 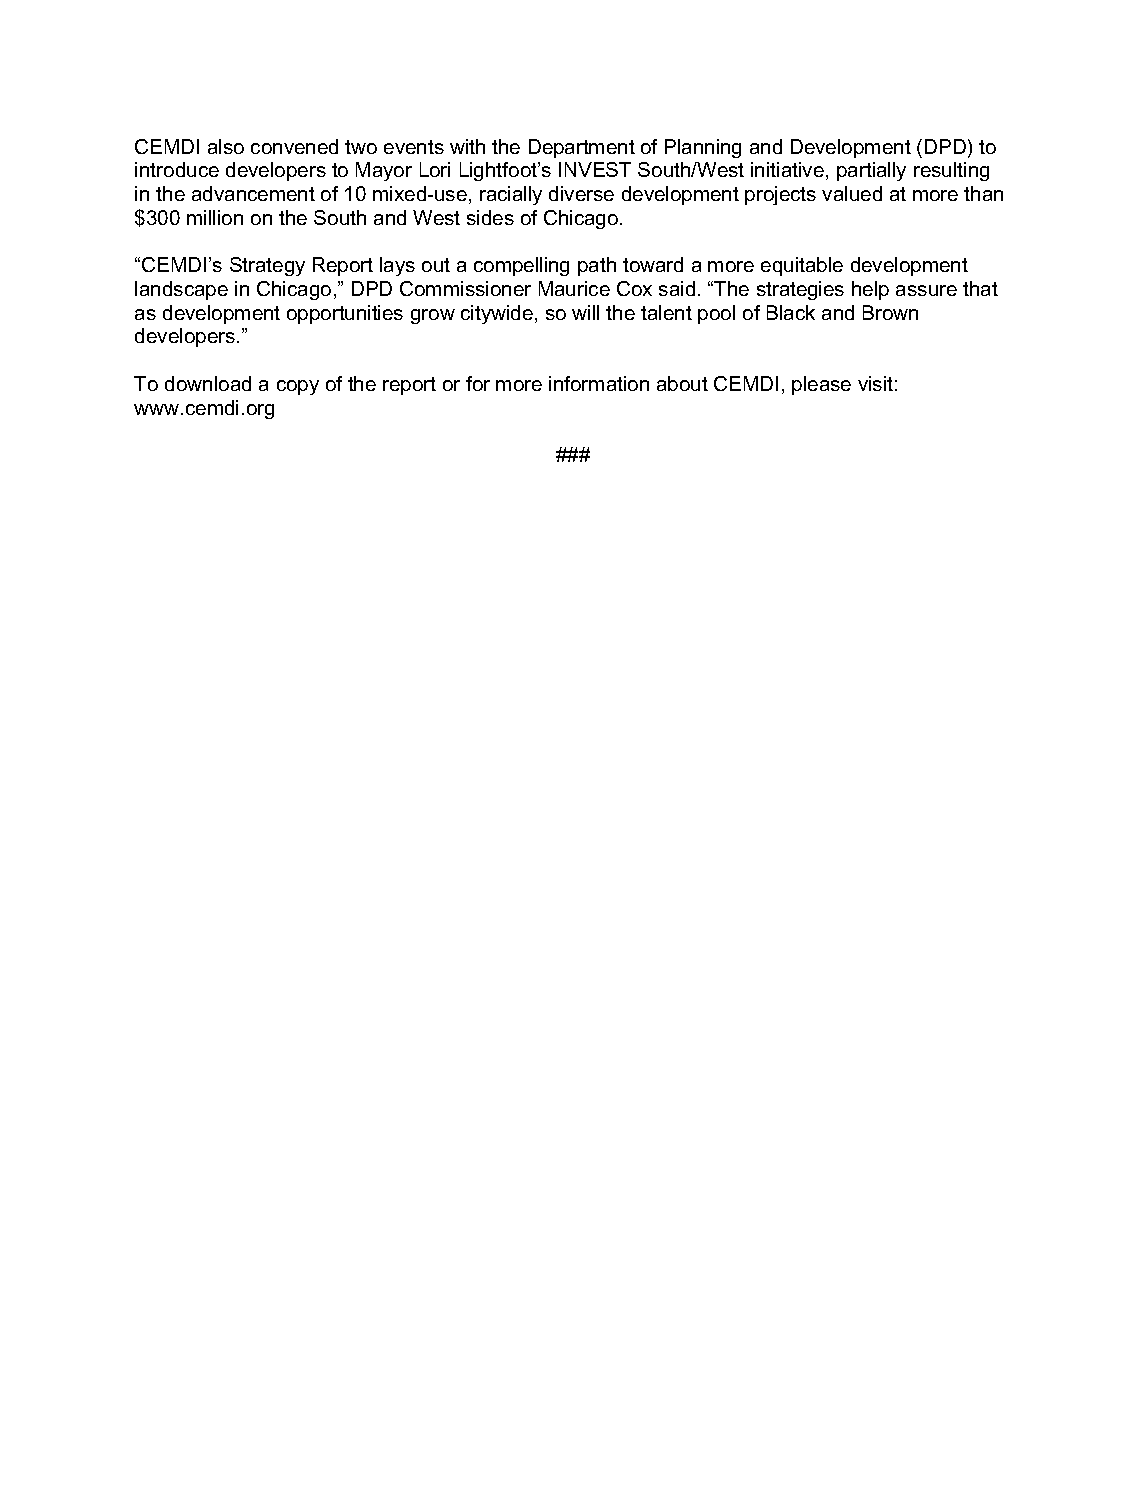 What do you see at coordinates (585, 312) in the screenshot?
I see `will` at bounding box center [585, 312].
